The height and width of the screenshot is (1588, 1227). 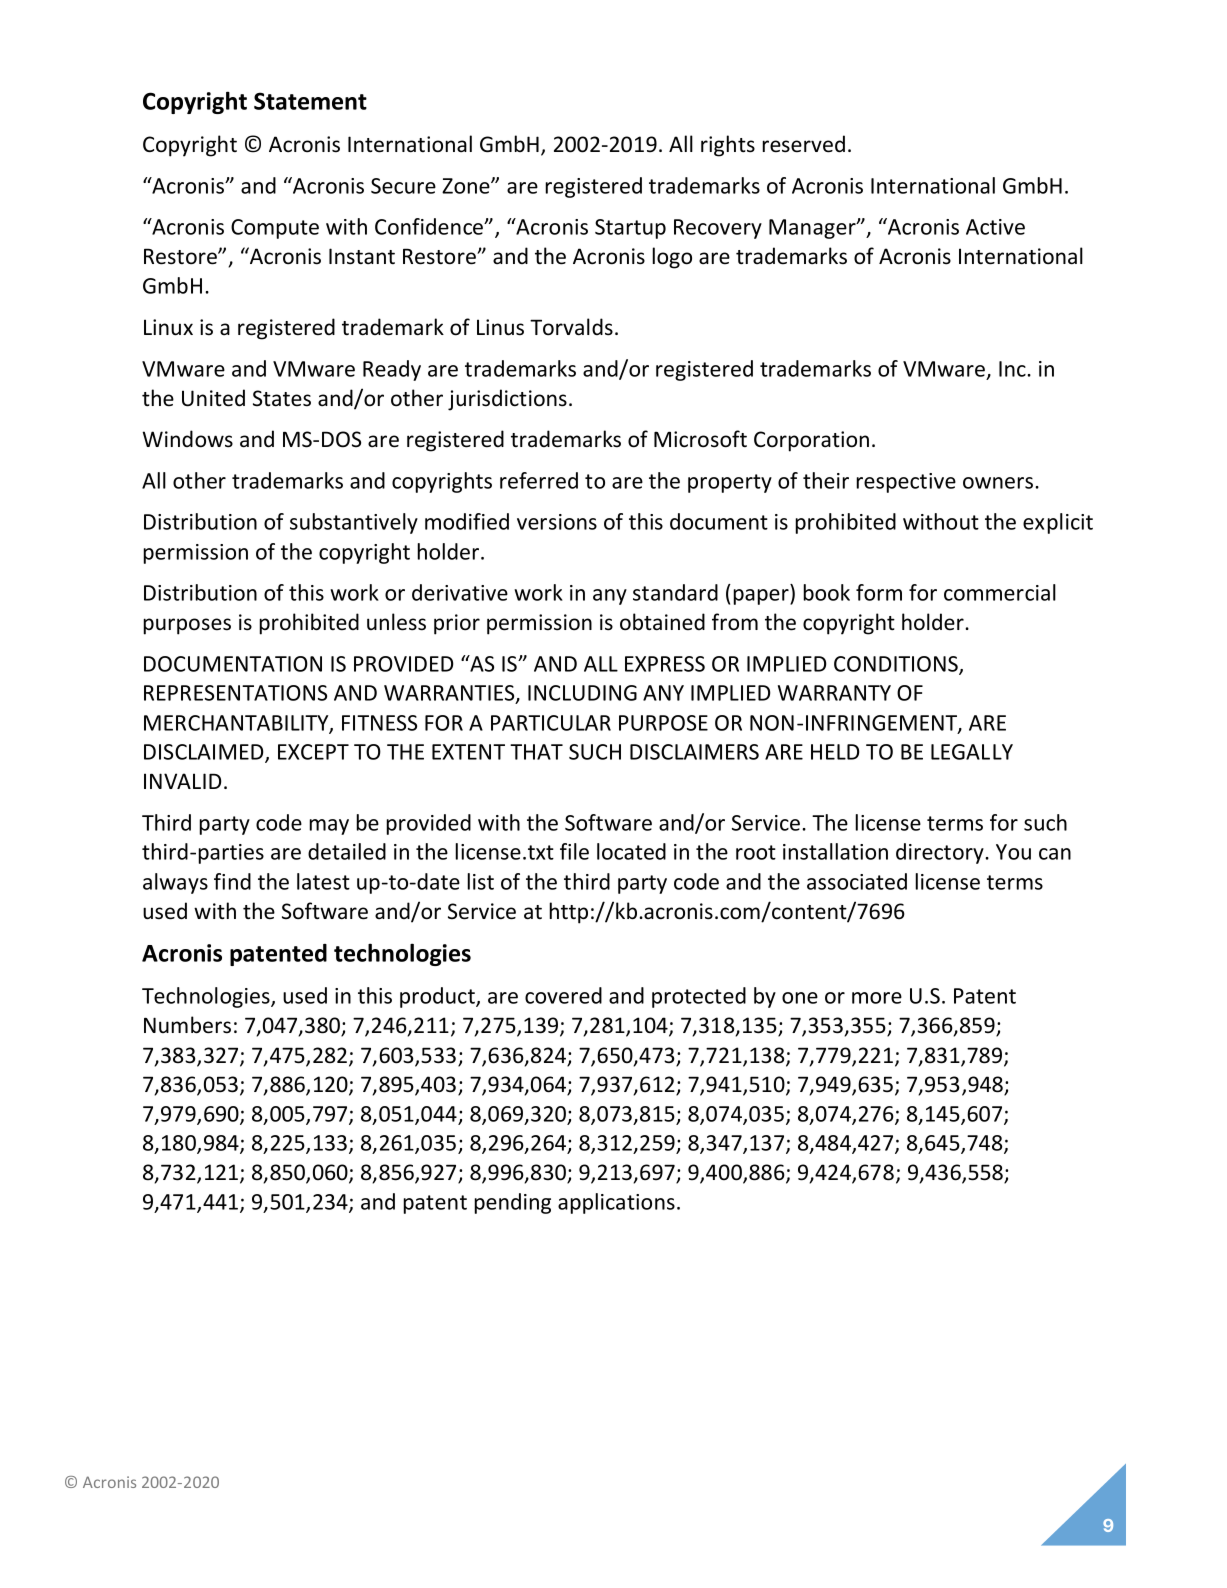 What do you see at coordinates (310, 101) in the screenshot?
I see `Statement` at bounding box center [310, 101].
